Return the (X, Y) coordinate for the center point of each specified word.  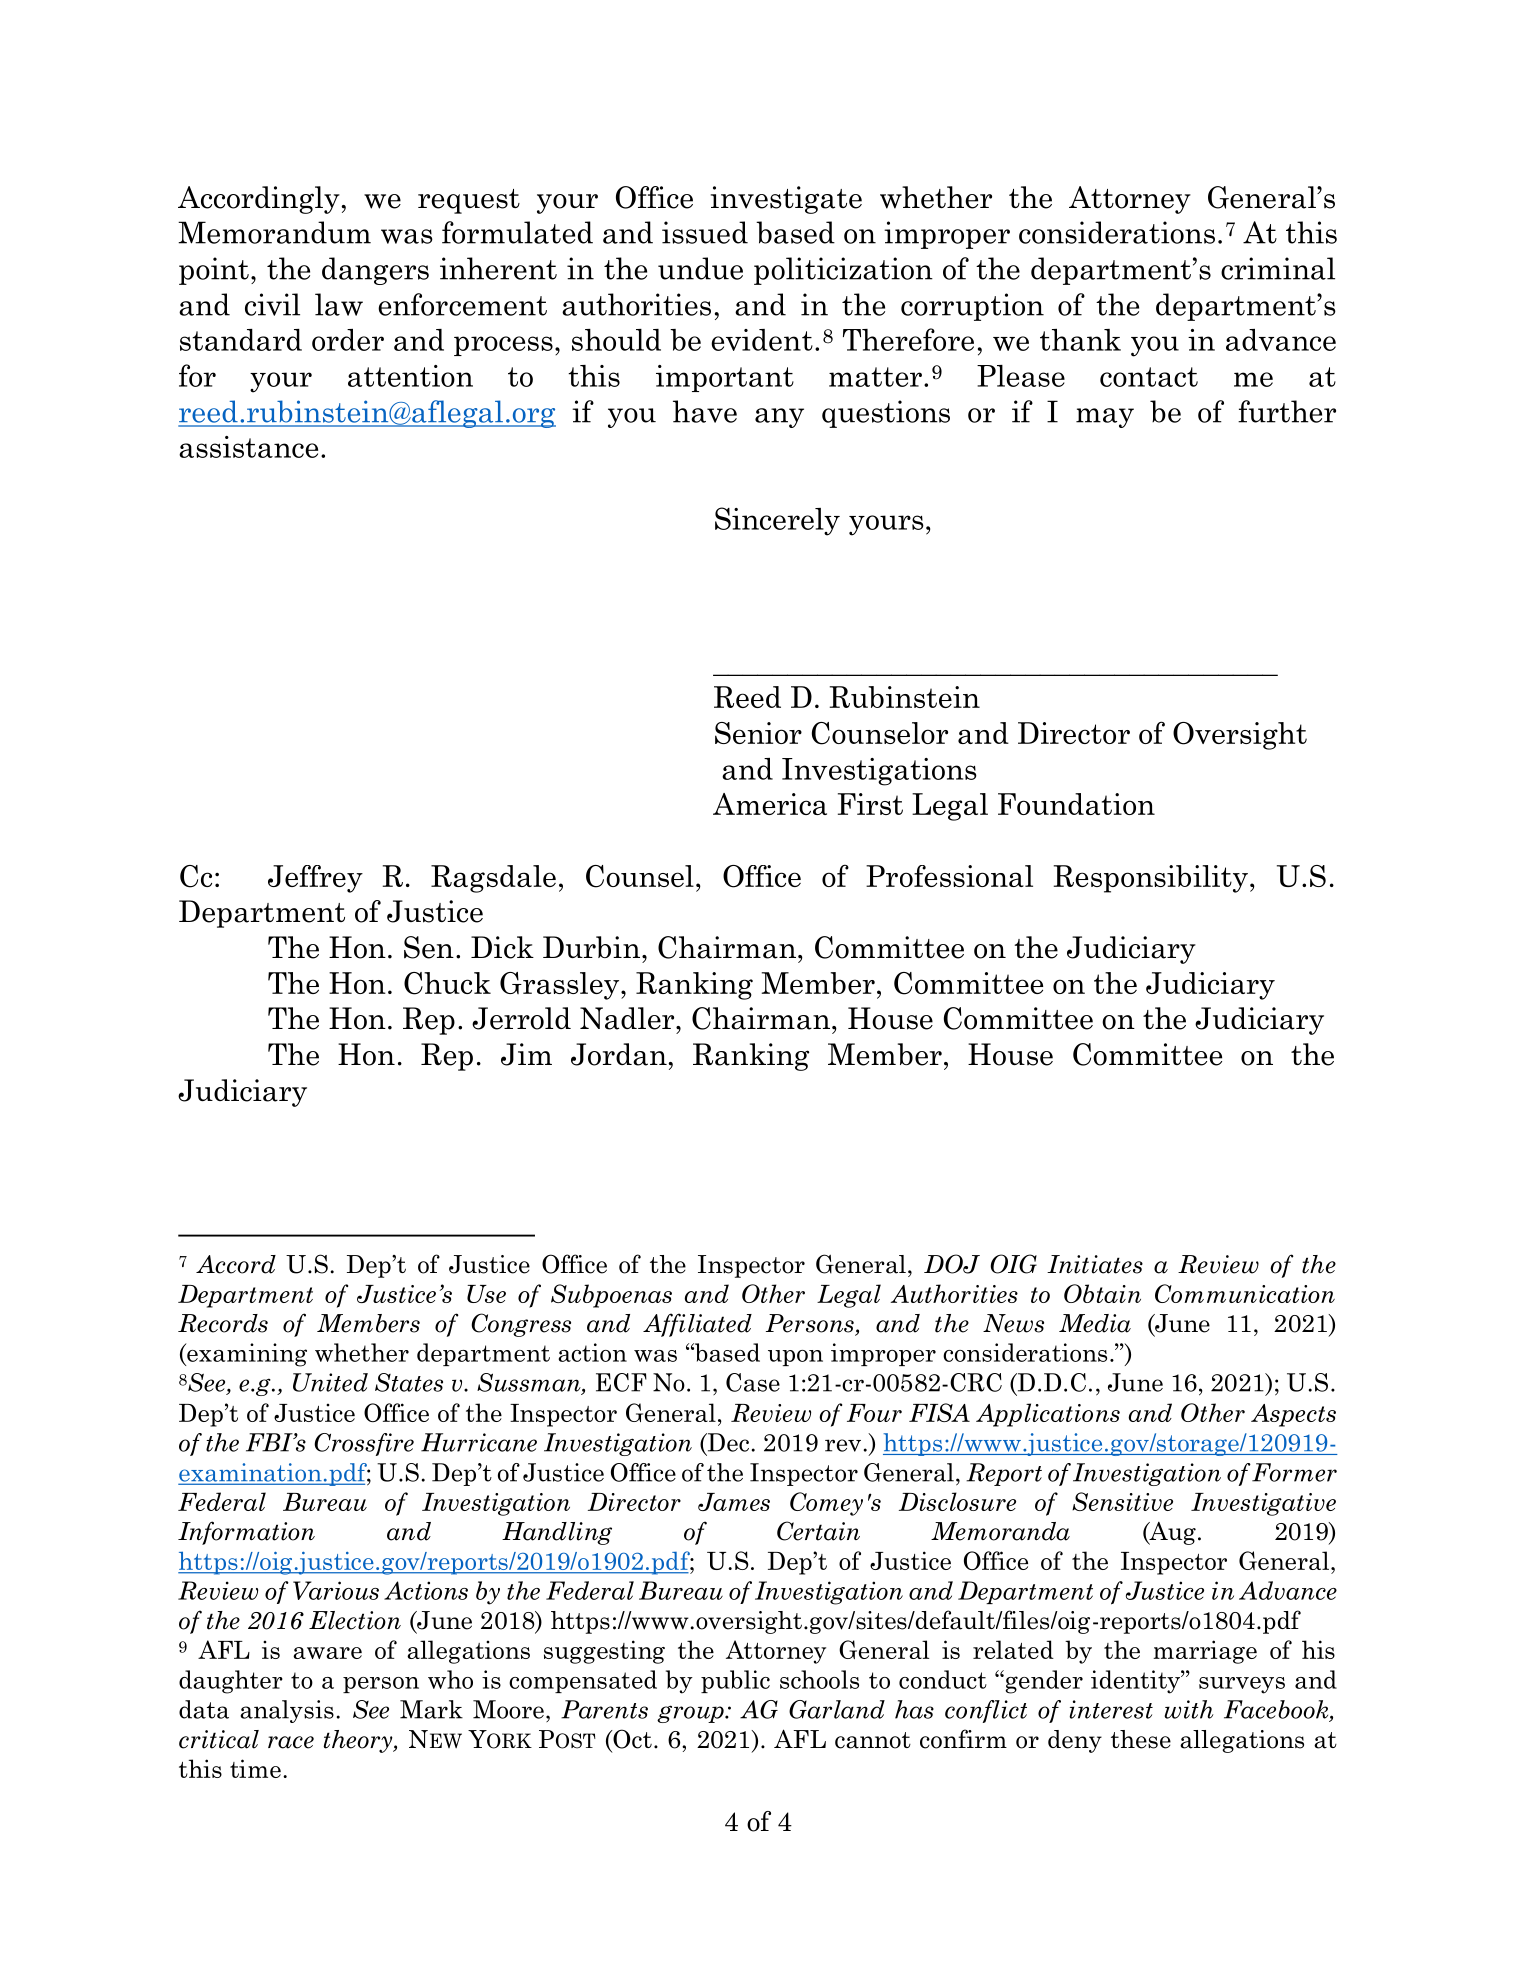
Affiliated (697, 1325)
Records (223, 1323)
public (735, 1681)
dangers (375, 271)
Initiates (1095, 1264)
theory (359, 1741)
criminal (1278, 268)
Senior (758, 733)
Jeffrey (315, 879)
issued (705, 232)
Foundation (1076, 804)
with (1189, 1709)
